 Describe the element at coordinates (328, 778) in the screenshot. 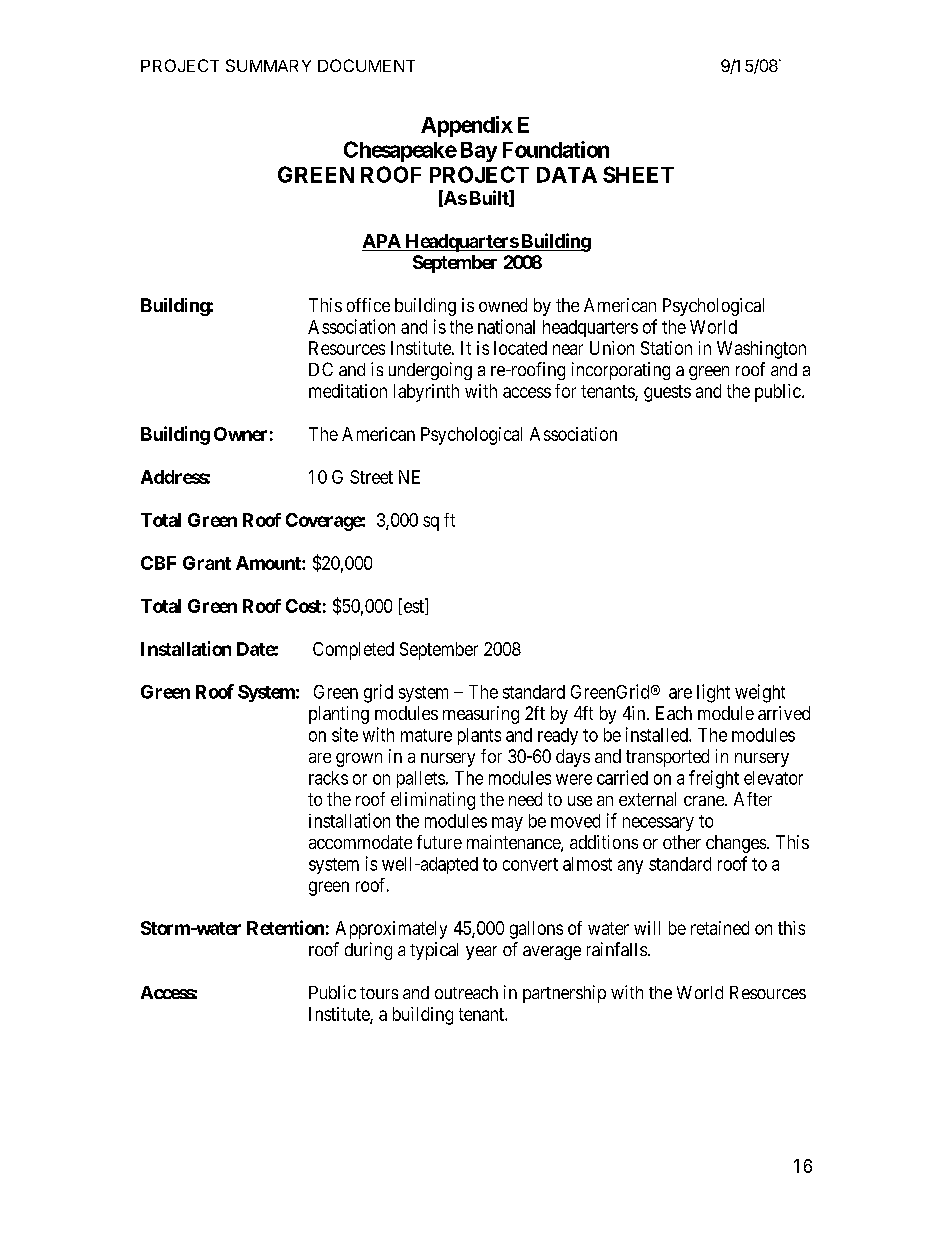

I see `racks` at that location.
